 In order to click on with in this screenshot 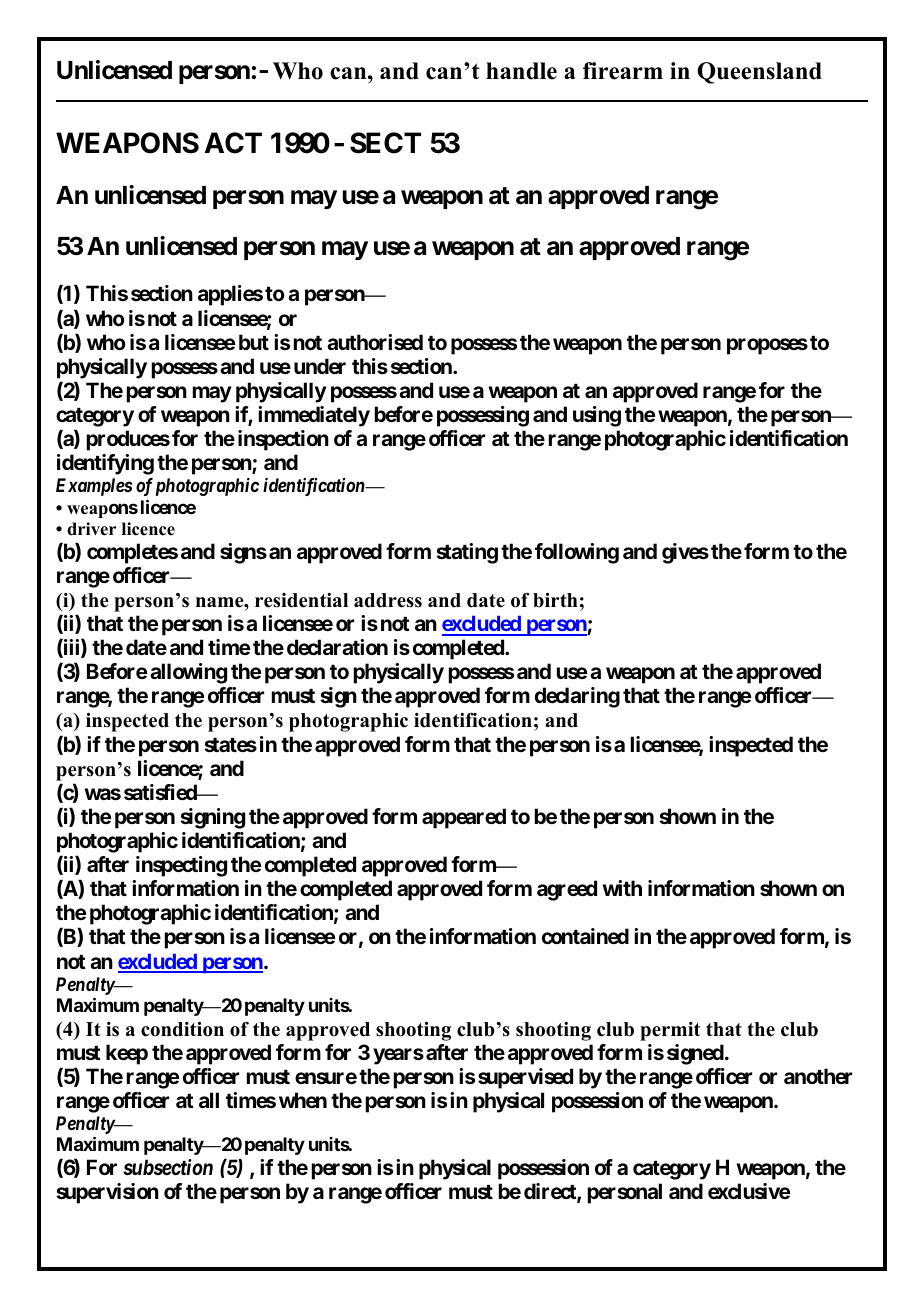, I will do `click(622, 888)`.
